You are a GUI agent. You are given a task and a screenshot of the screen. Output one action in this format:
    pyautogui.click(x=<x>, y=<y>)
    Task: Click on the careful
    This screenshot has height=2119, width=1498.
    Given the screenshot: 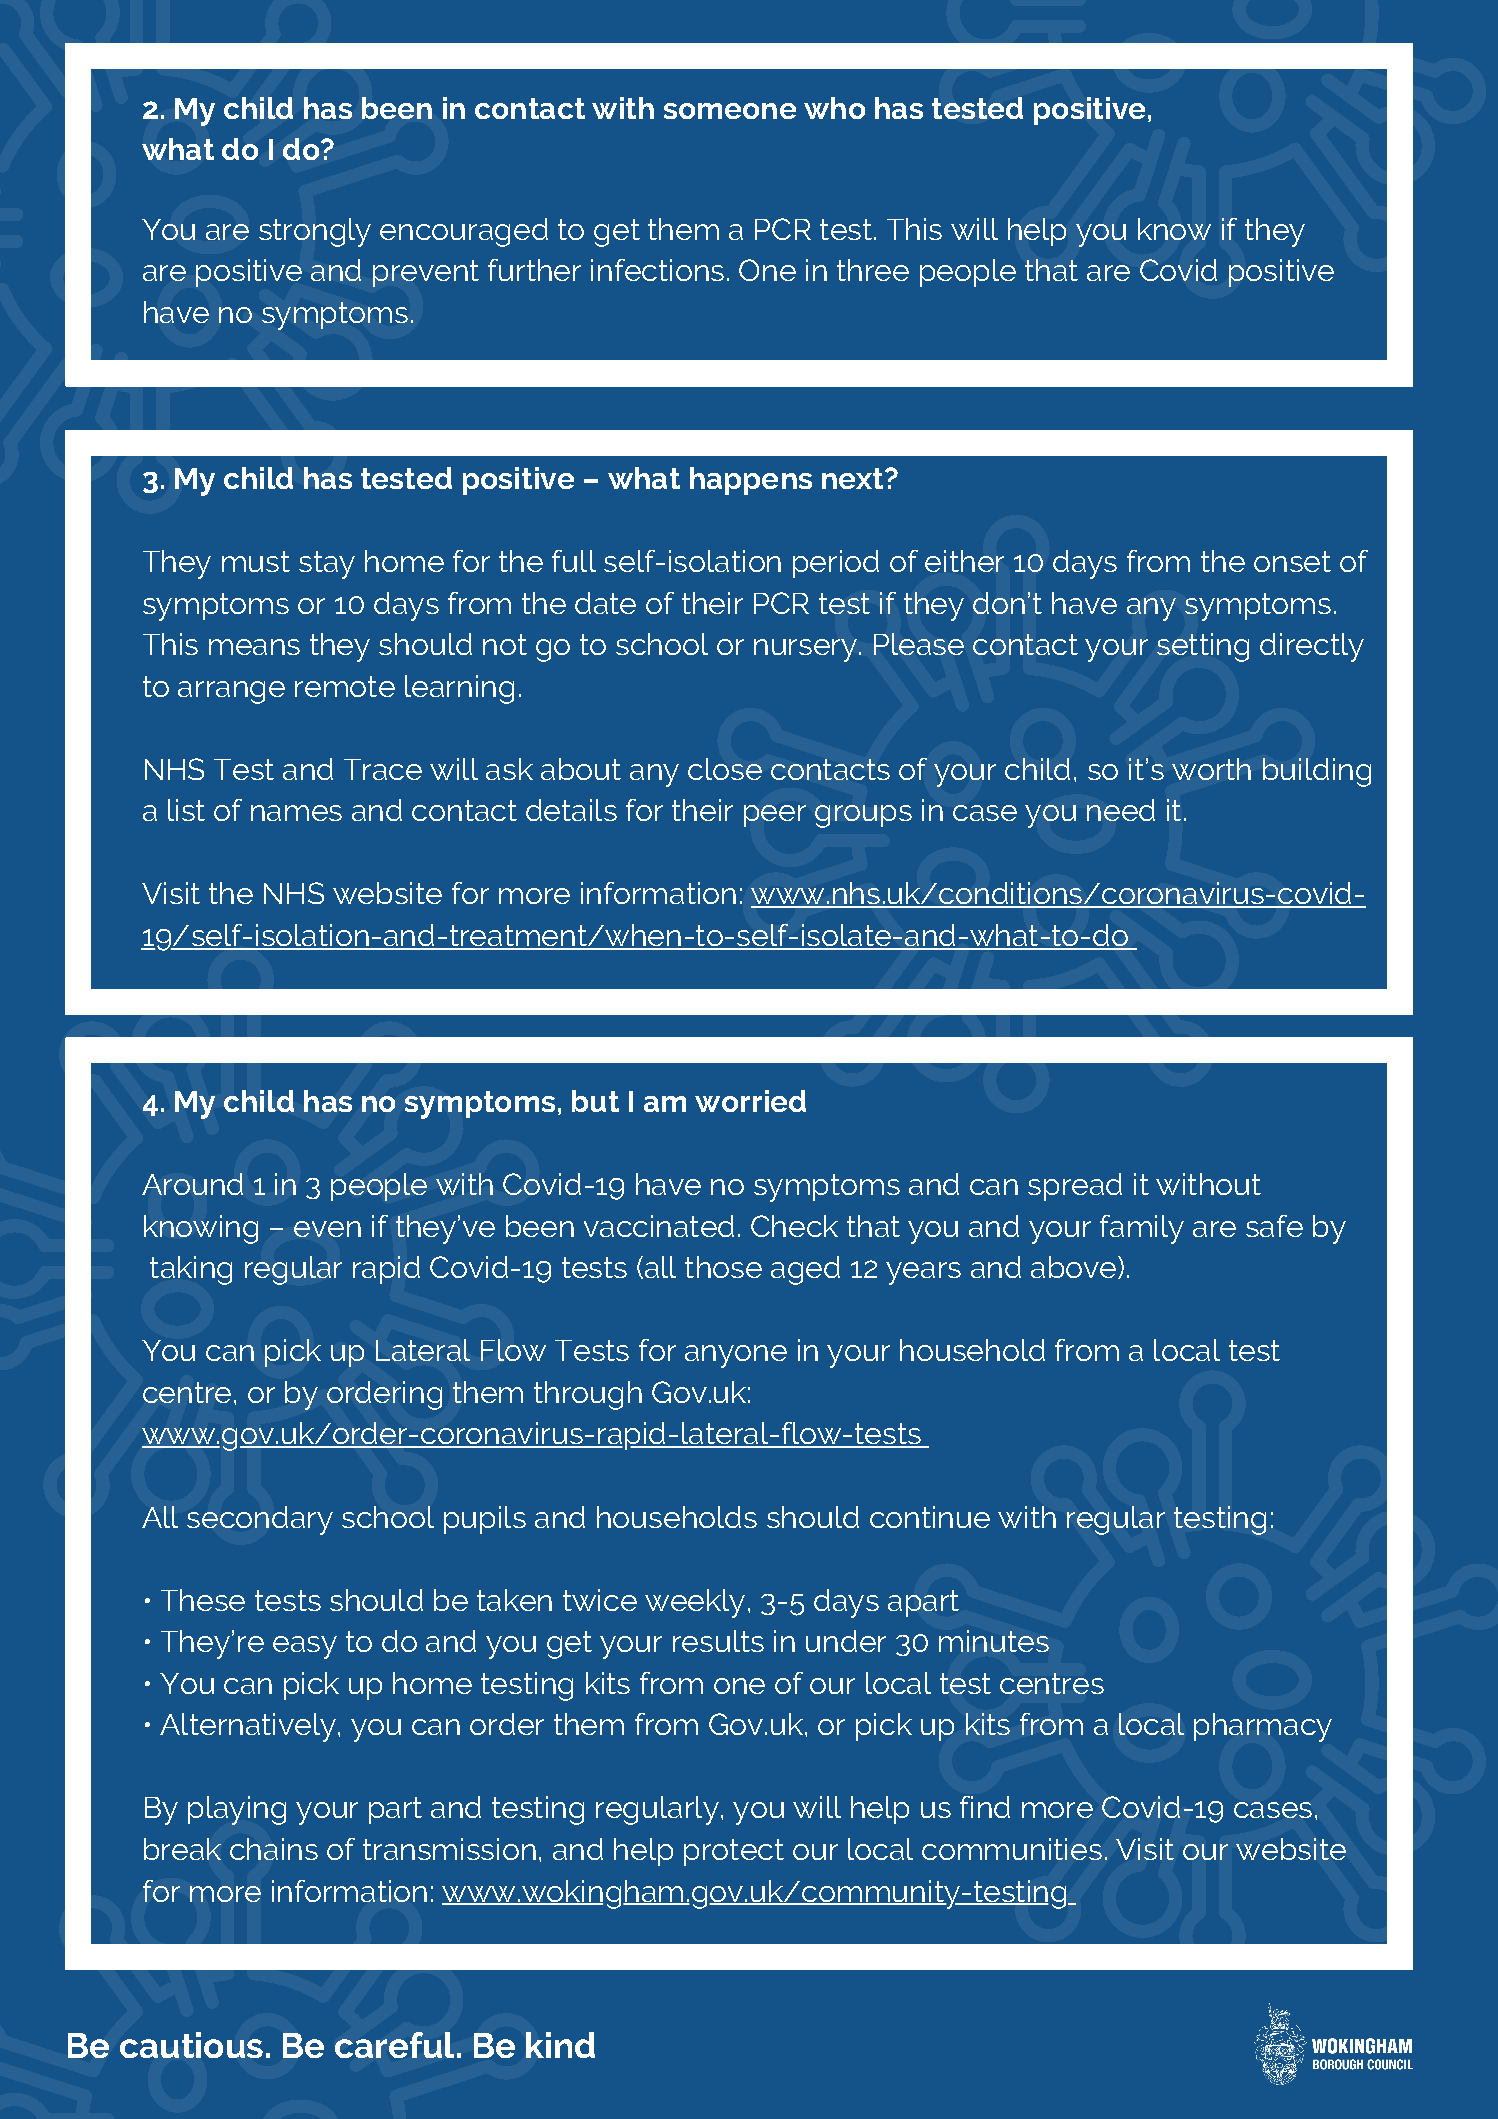 What is the action you would take?
    pyautogui.click(x=394, y=2045)
